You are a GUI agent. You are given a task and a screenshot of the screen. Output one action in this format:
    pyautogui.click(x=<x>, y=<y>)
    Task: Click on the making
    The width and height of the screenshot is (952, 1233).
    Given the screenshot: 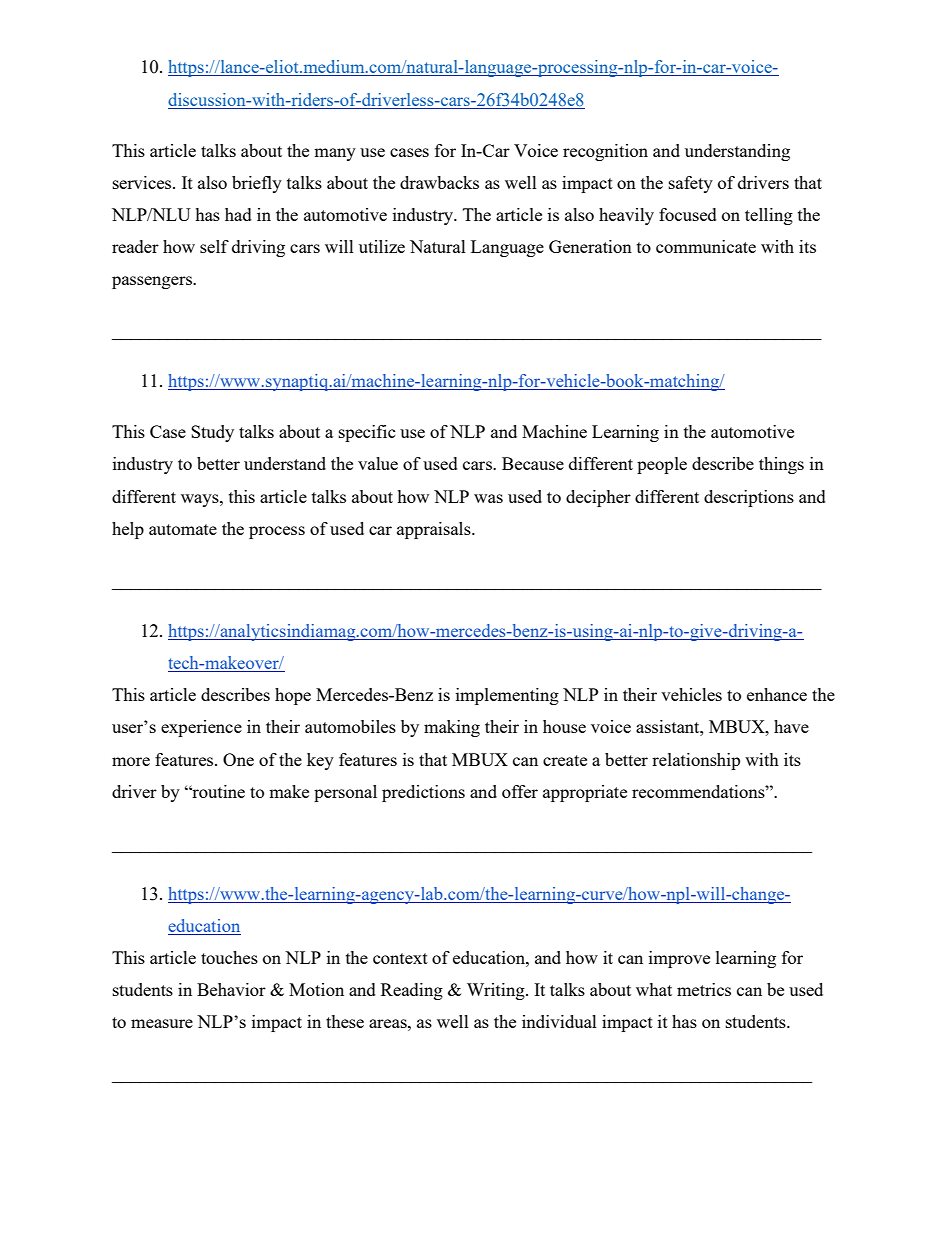 What is the action you would take?
    pyautogui.click(x=452, y=728)
